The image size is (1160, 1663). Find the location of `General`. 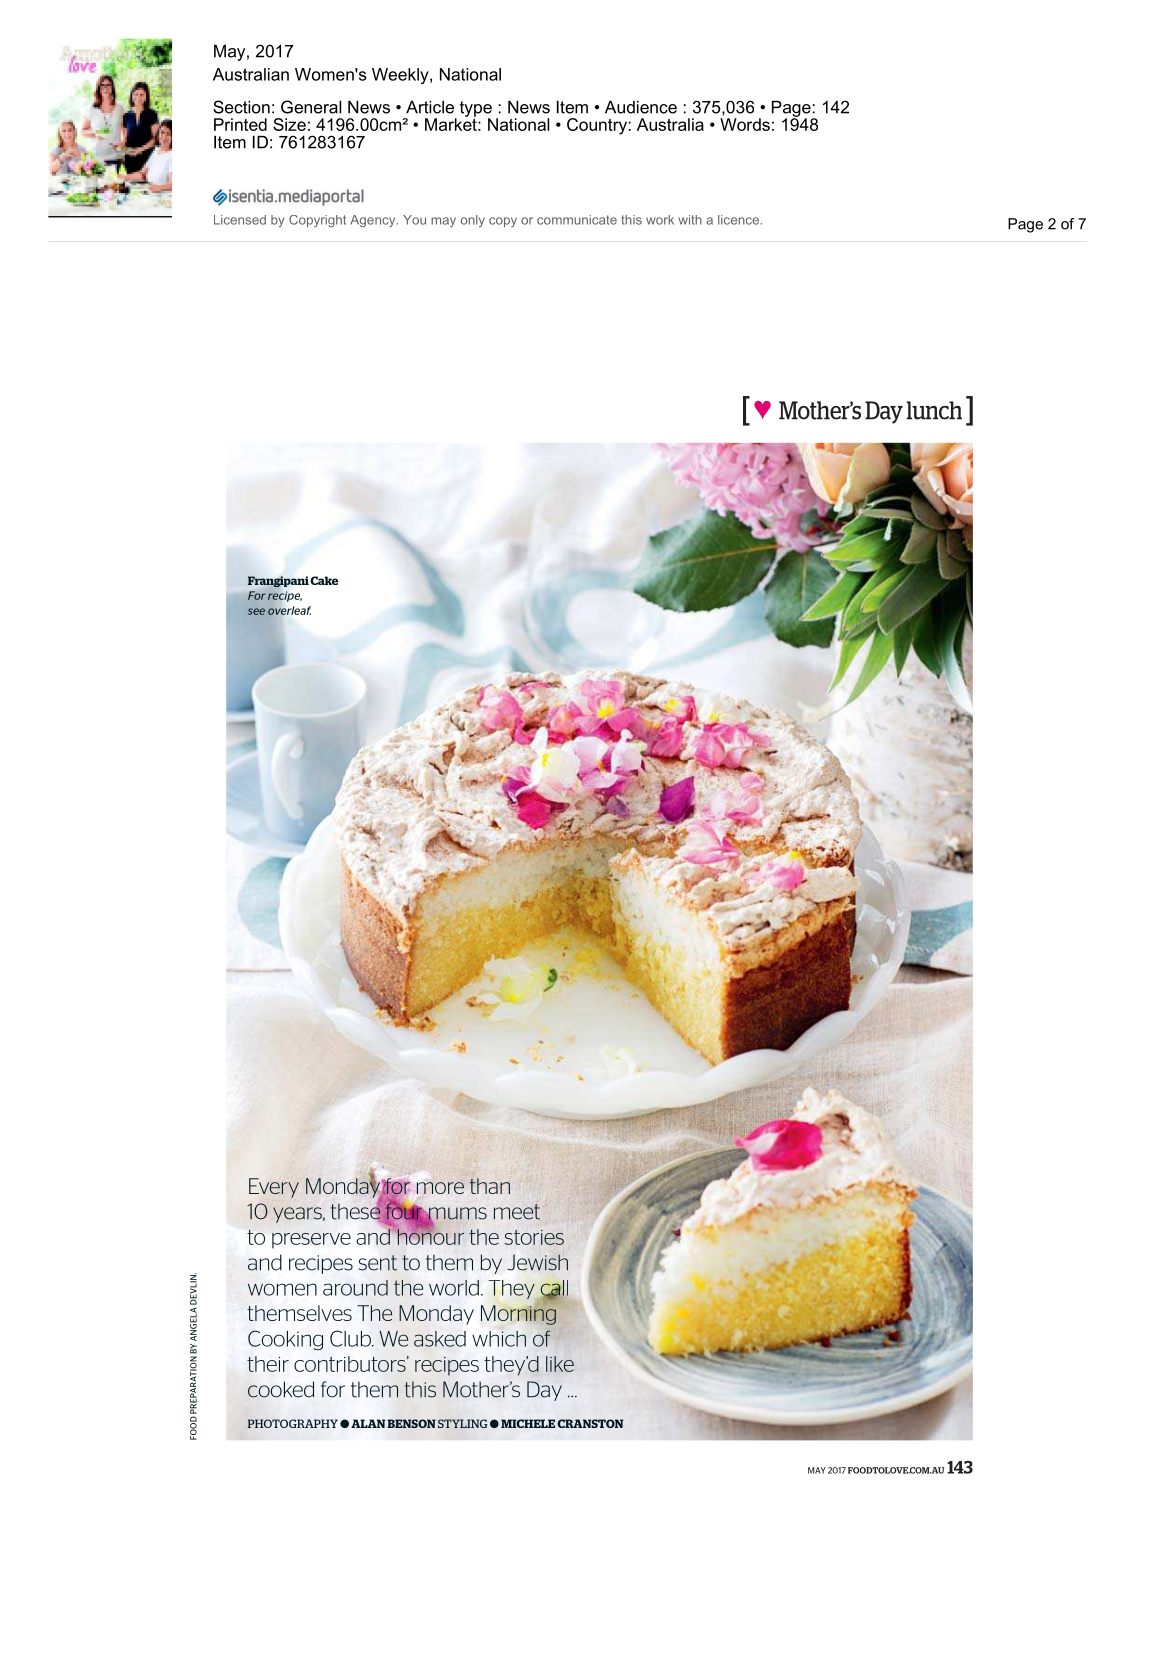

General is located at coordinates (311, 107).
